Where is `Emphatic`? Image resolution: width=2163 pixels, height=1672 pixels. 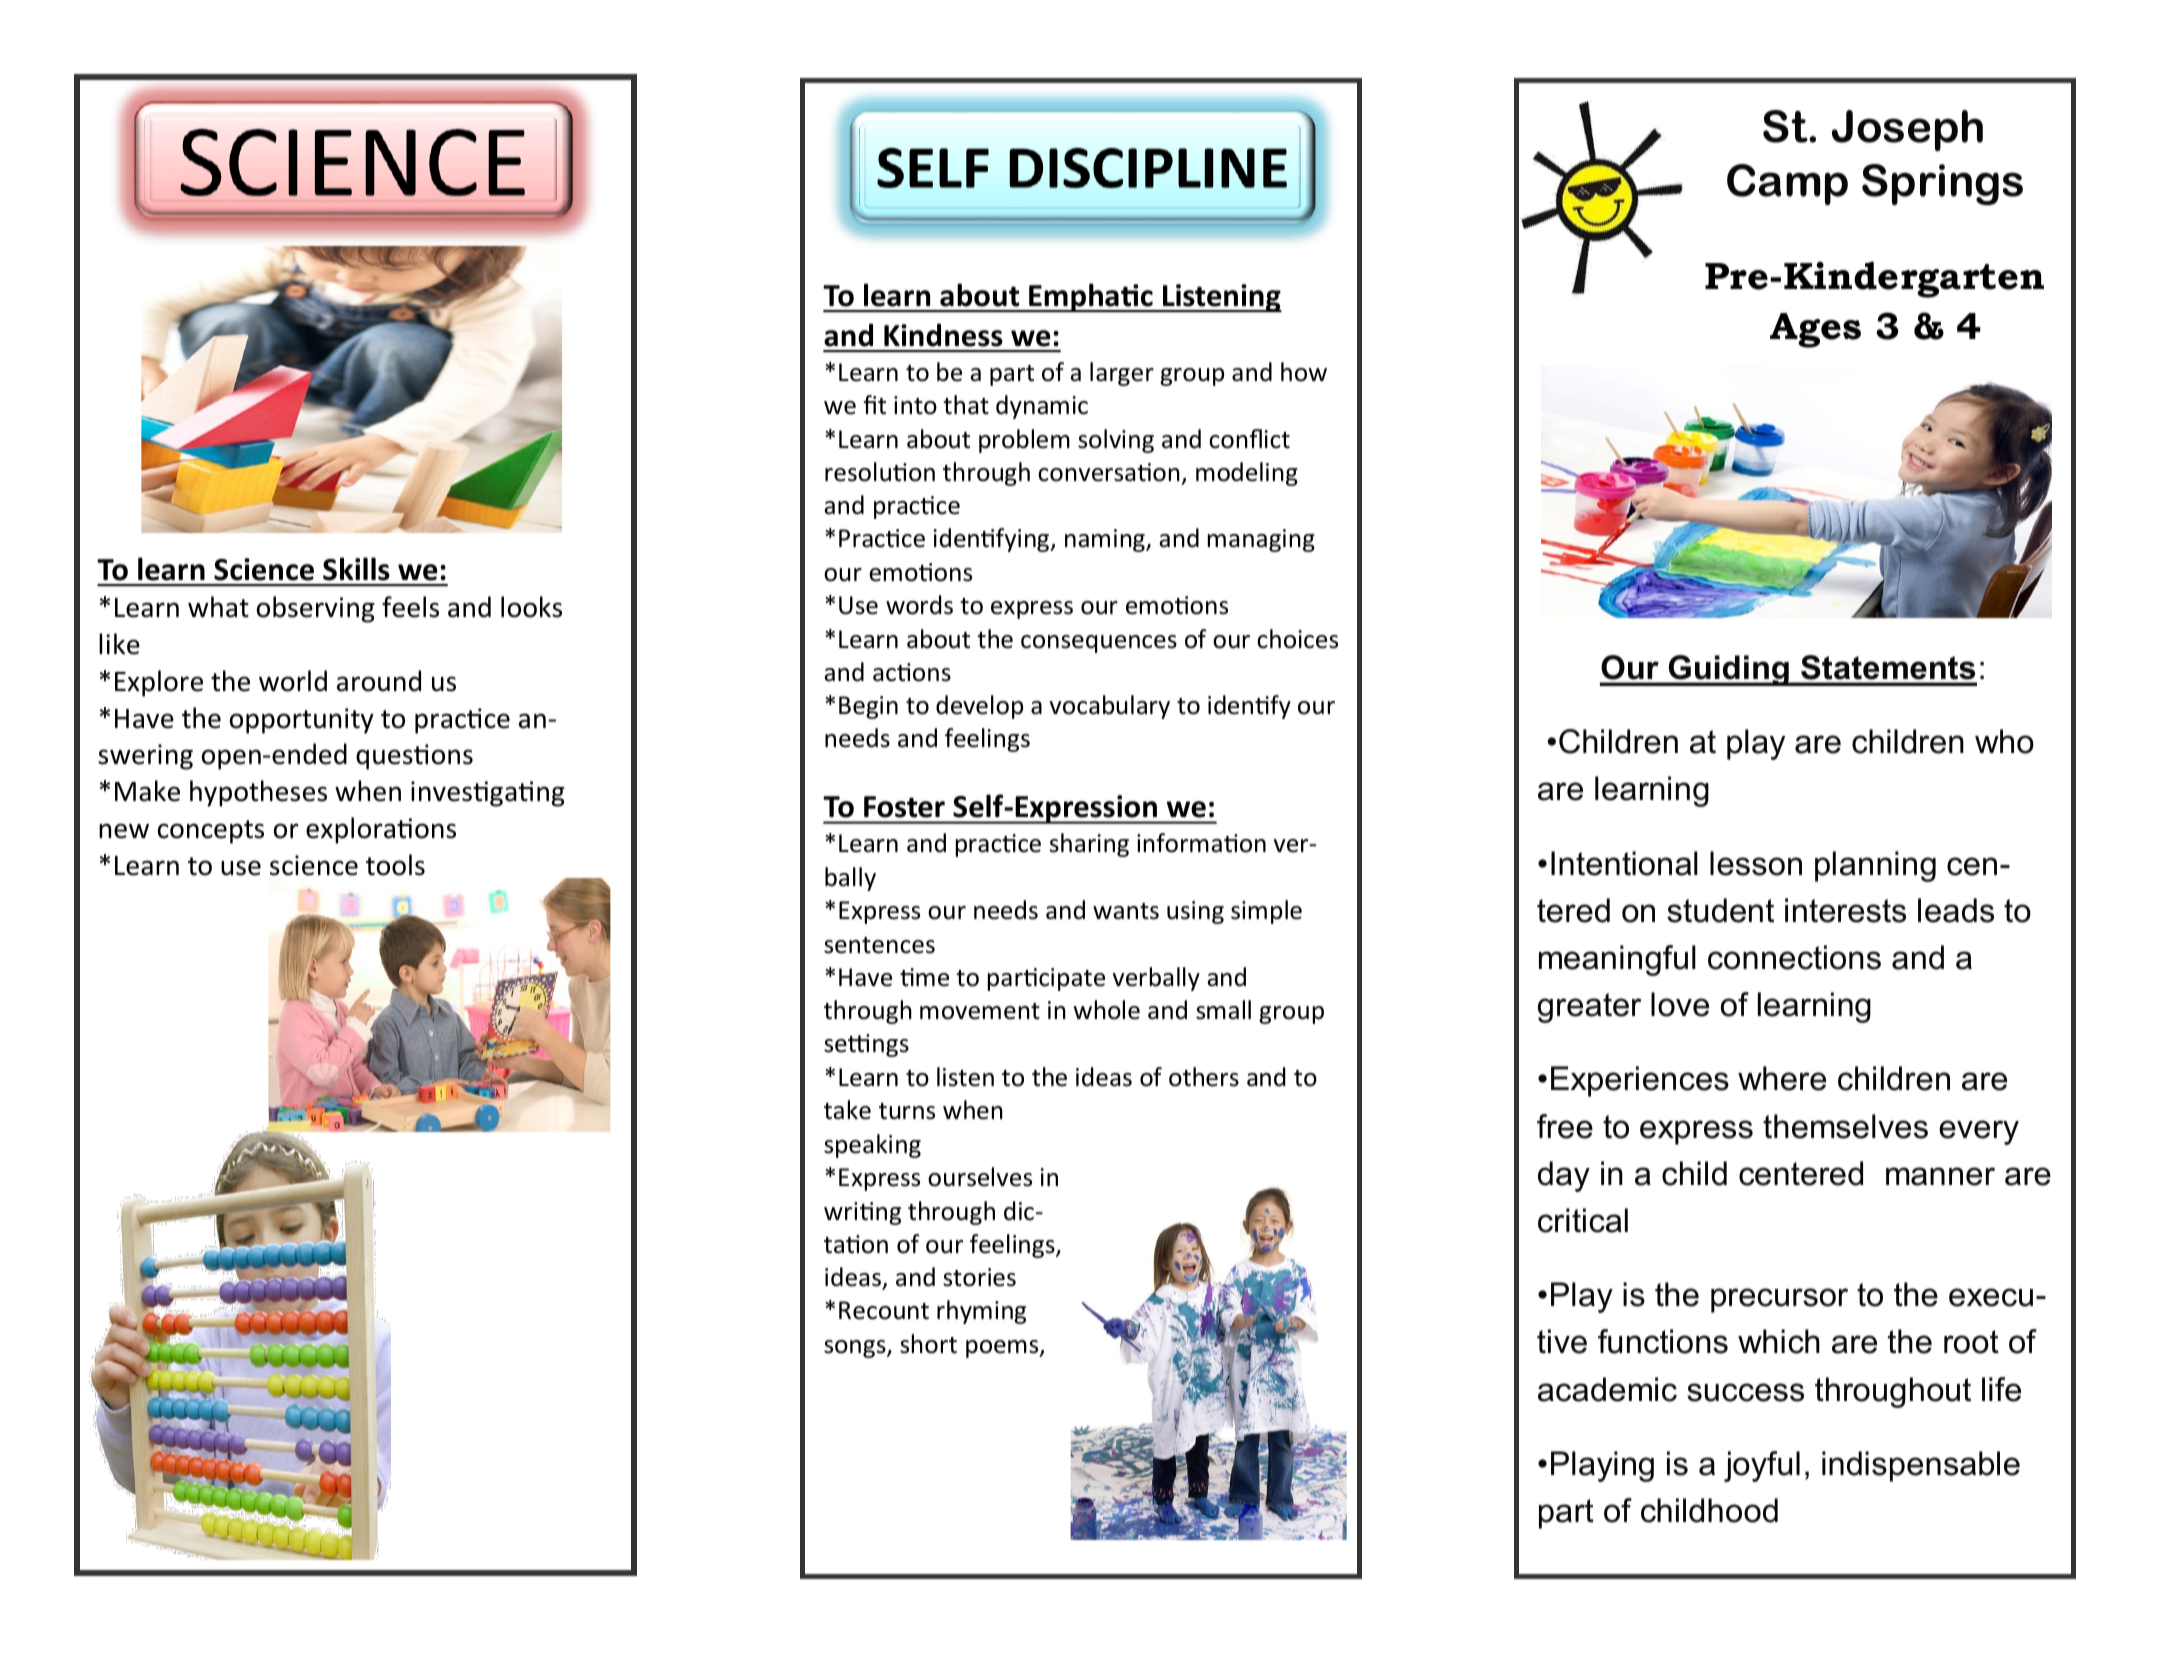
Emphatic is located at coordinates (1091, 297).
